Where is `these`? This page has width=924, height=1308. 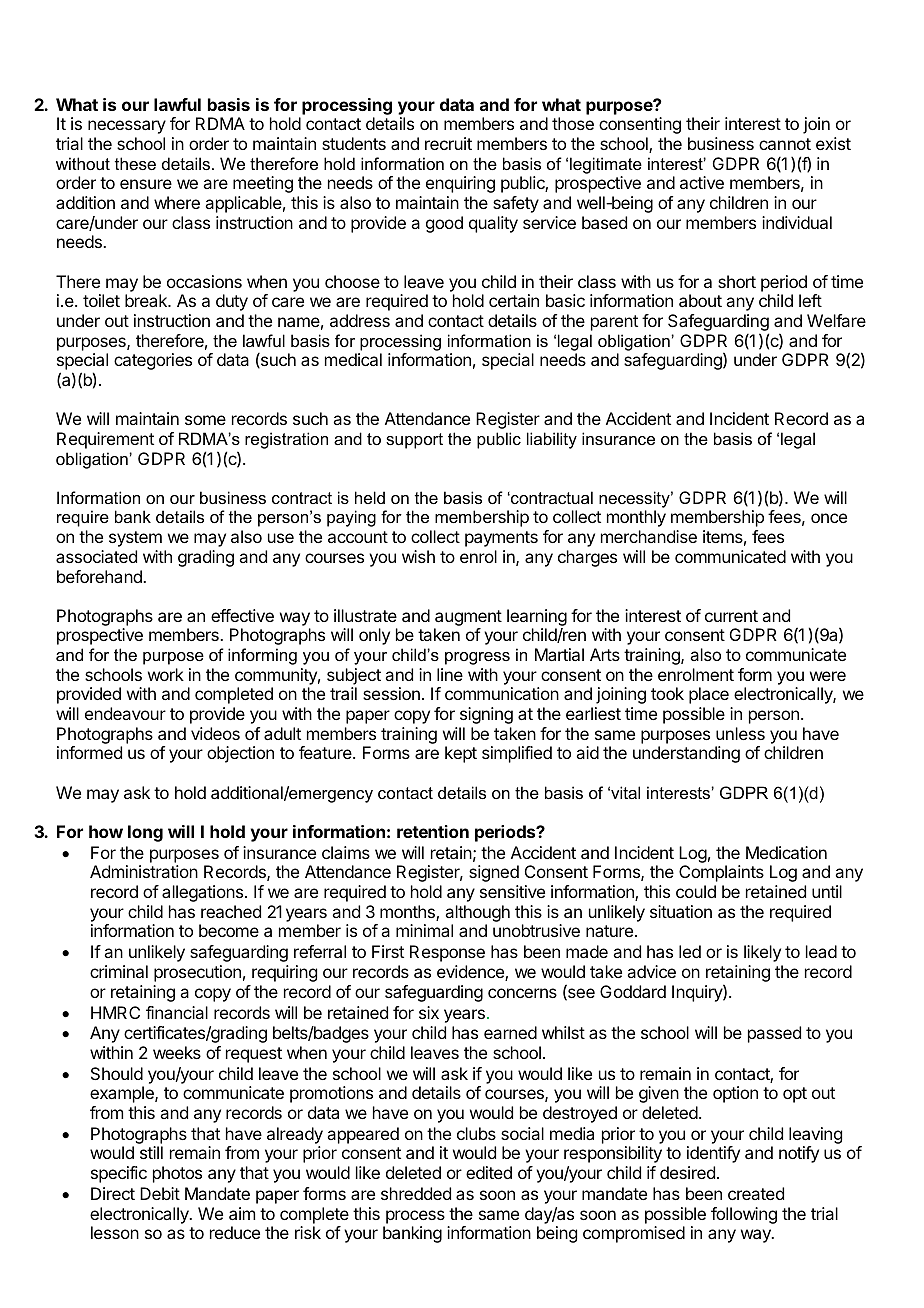 these is located at coordinates (135, 163).
